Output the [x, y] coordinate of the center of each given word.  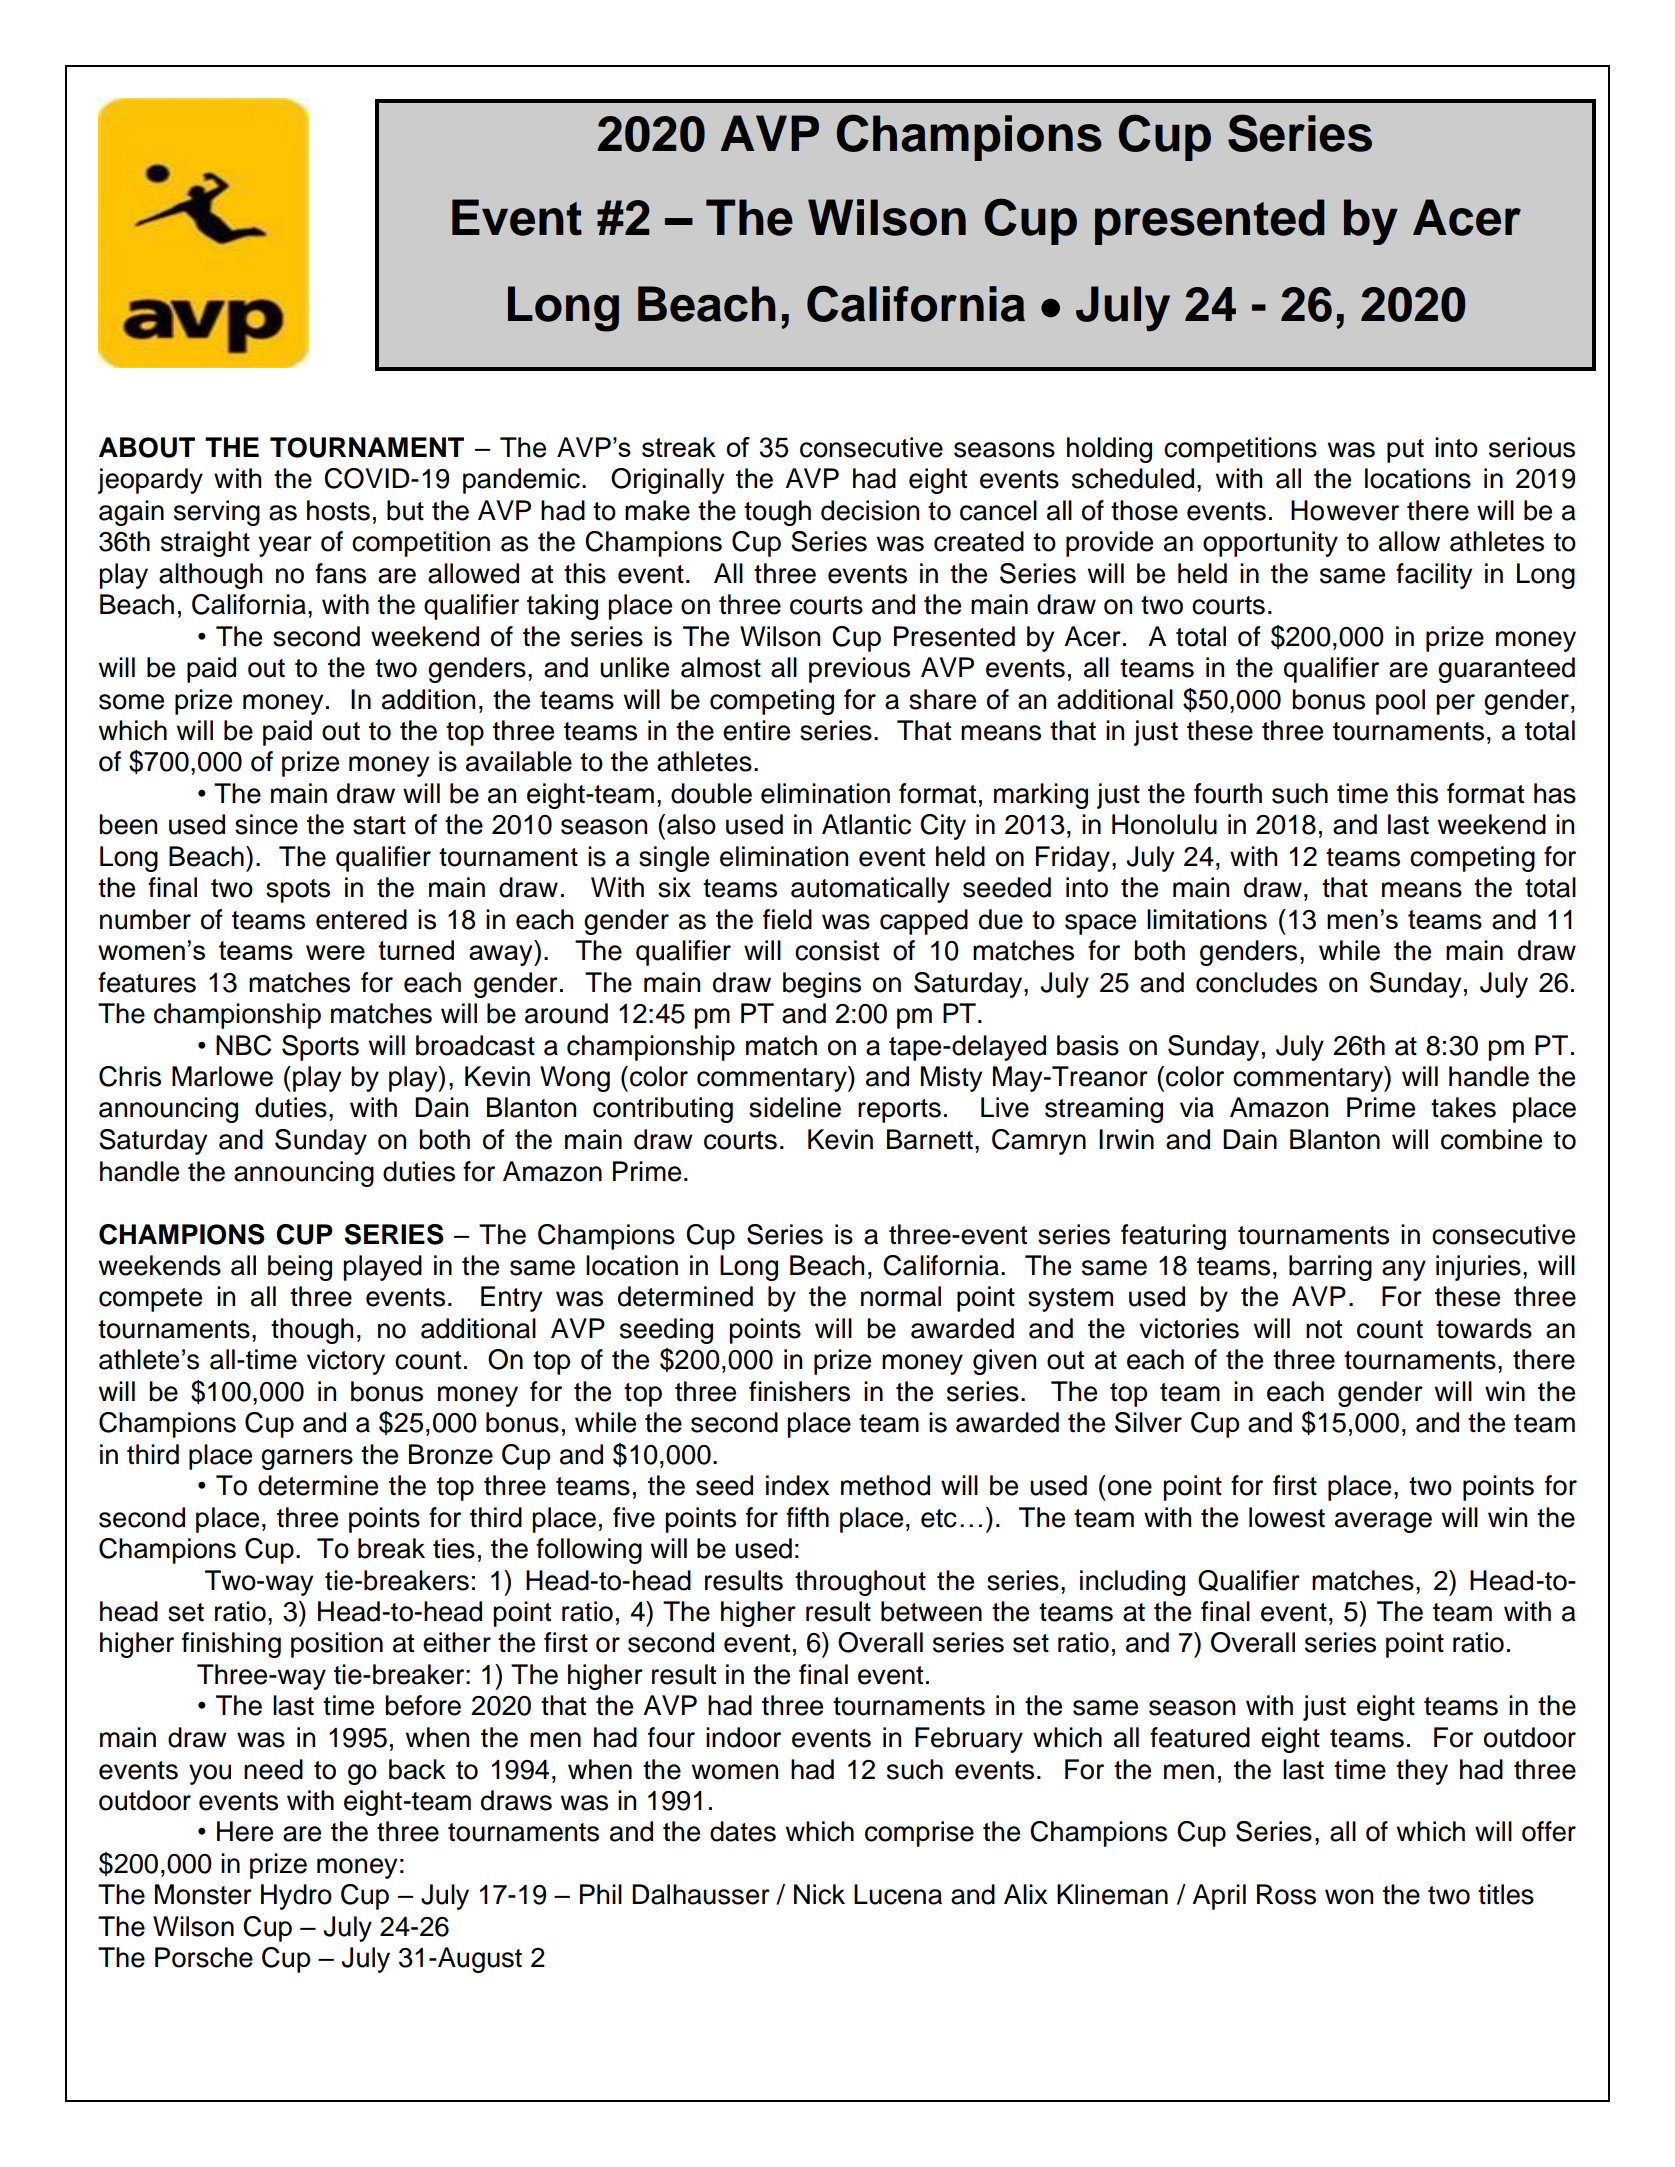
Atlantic [866, 824]
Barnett [930, 1139]
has [1555, 793]
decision [870, 510]
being [300, 1268]
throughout [860, 1583]
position [337, 1645]
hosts [338, 510]
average [1383, 1522]
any [1404, 1270]
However [1345, 510]
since [266, 824]
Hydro [296, 1897]
